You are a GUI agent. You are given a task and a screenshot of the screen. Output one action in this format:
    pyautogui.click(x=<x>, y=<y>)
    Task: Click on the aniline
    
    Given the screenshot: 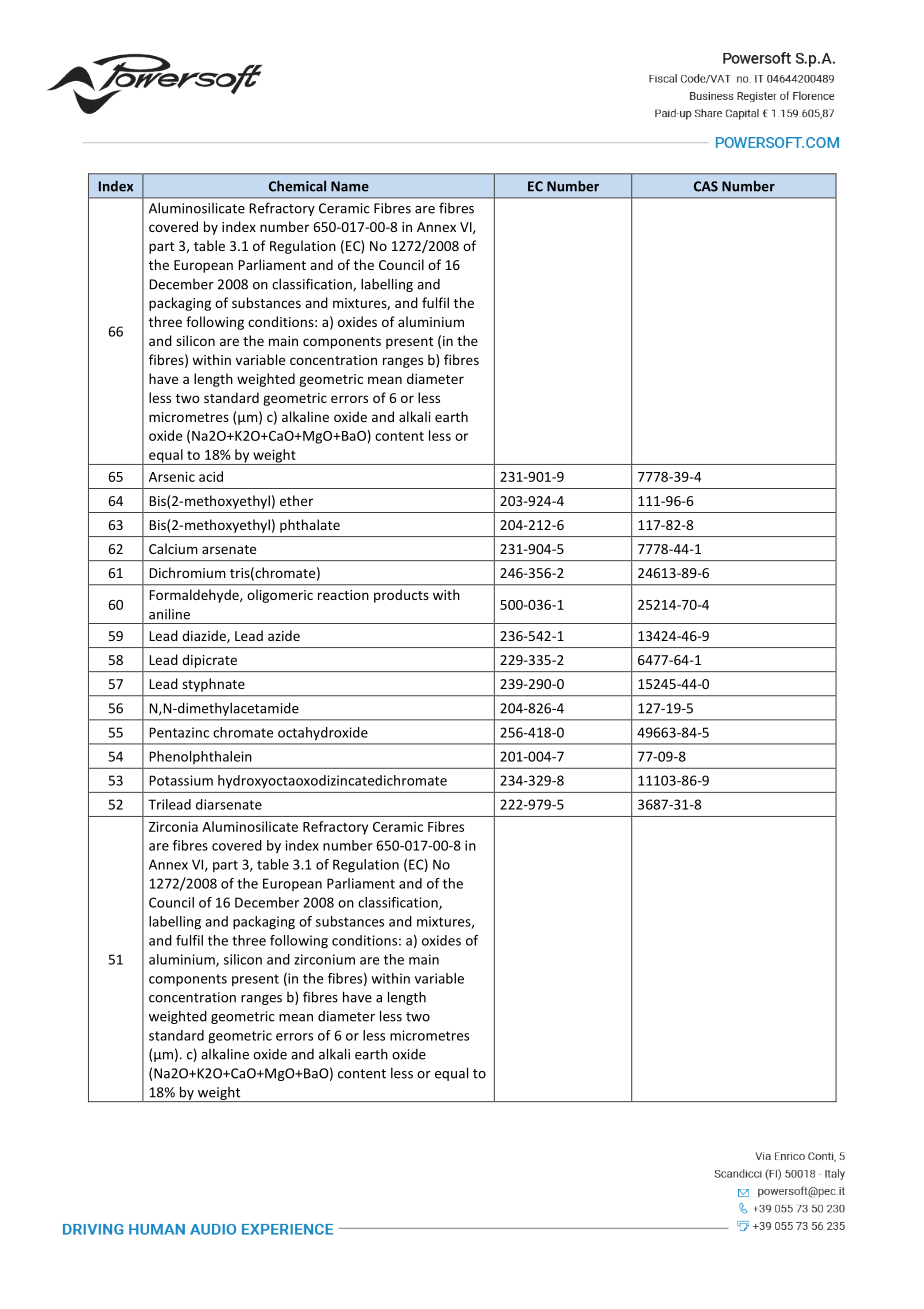 What is the action you would take?
    pyautogui.click(x=169, y=614)
